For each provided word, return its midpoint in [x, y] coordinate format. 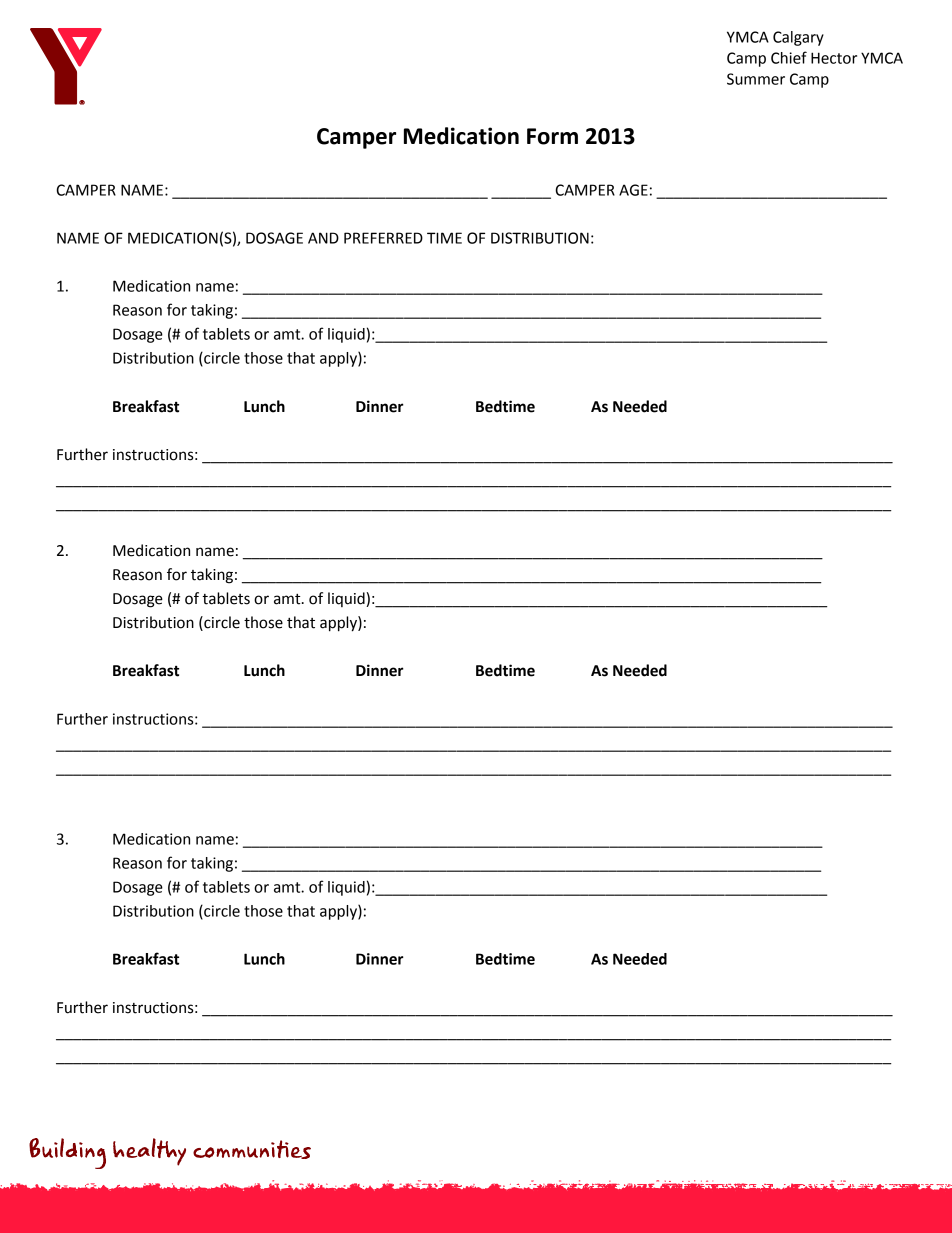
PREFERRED [383, 238]
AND [323, 238]
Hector [834, 58]
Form [552, 136]
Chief [789, 57]
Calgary [798, 38]
